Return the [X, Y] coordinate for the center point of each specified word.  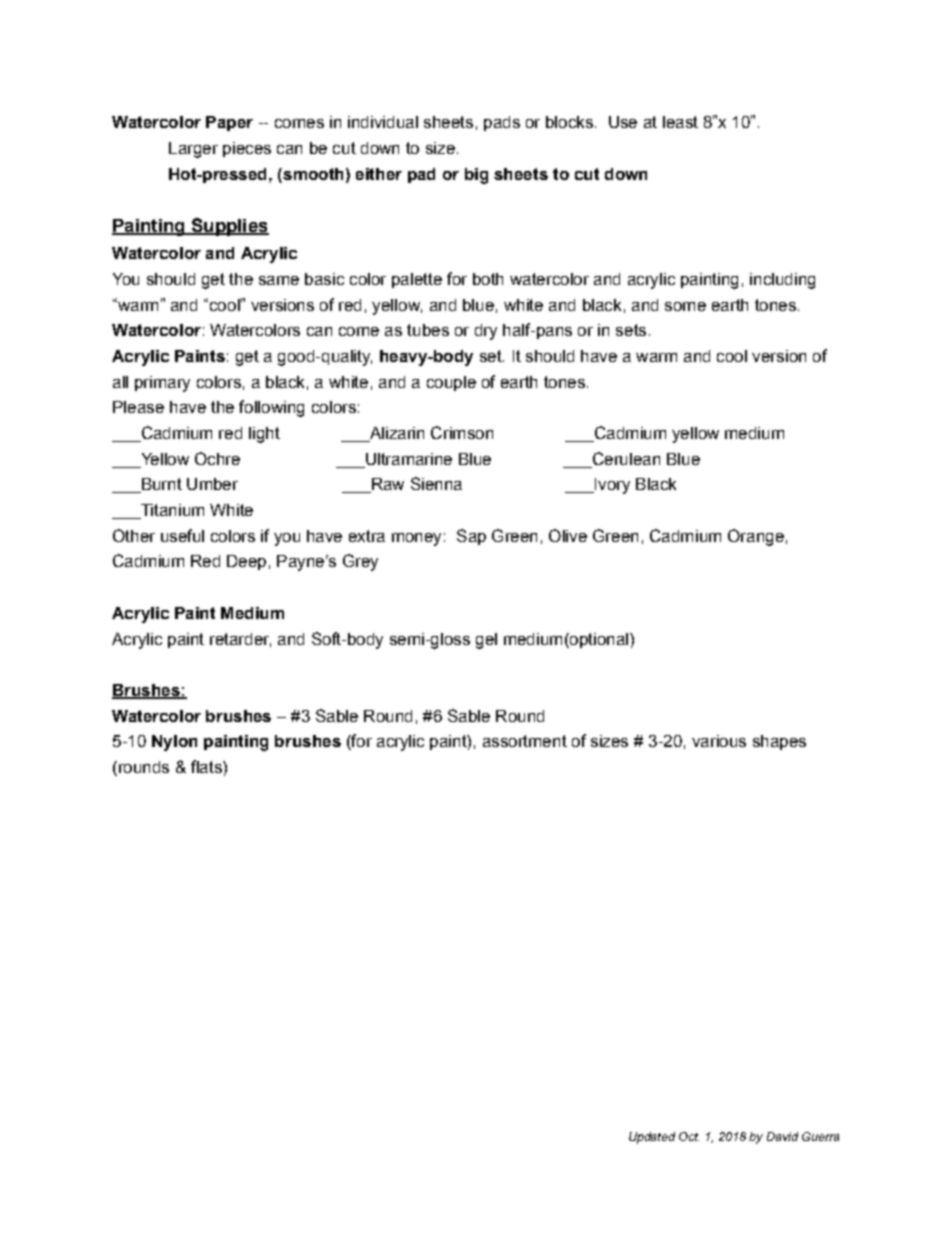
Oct [689, 1136]
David [782, 1136]
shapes [779, 742]
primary [162, 384]
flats [207, 766]
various [719, 741]
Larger [193, 150]
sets [631, 330]
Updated [652, 1138]
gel [486, 641]
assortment [525, 741]
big [476, 176]
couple [451, 383]
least [680, 122]
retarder [240, 640]
